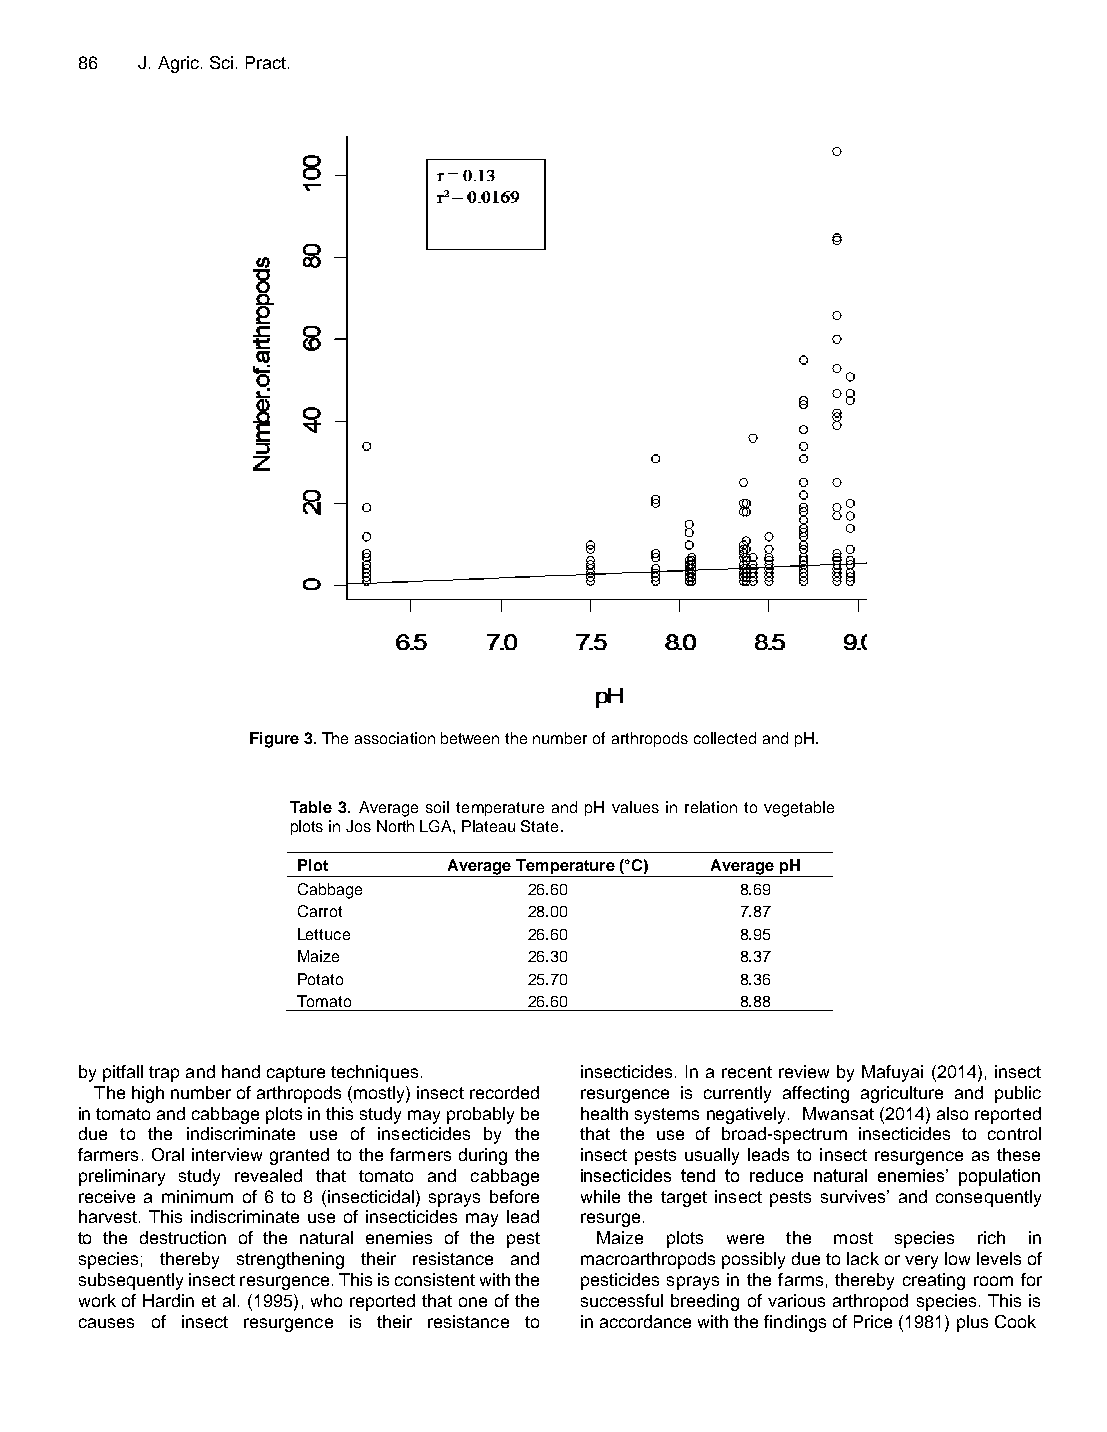 This document has height=1432, width=1107. What do you see at coordinates (804, 1071) in the document?
I see `review` at bounding box center [804, 1071].
